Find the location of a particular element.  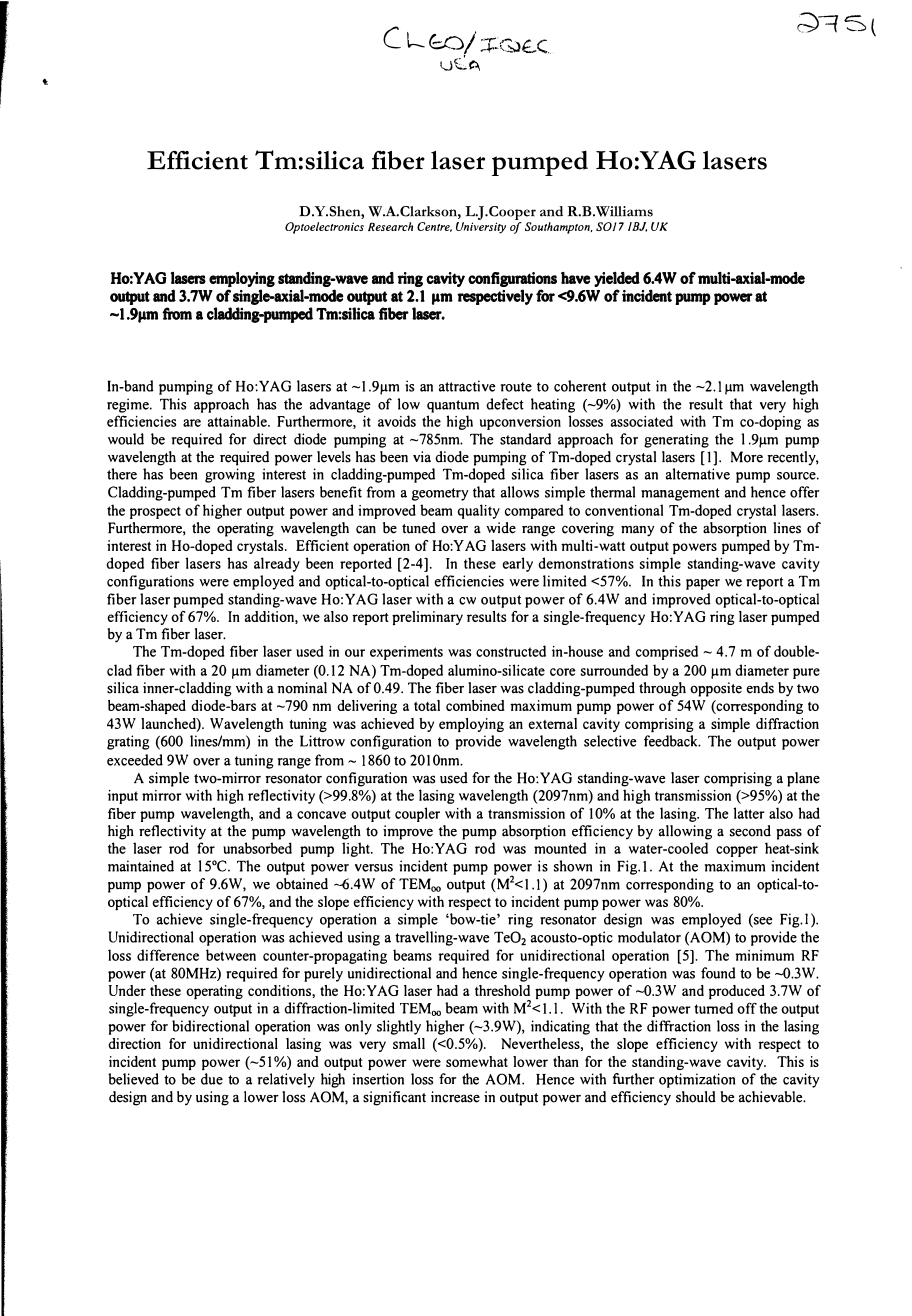

yielded is located at coordinates (617, 279).
